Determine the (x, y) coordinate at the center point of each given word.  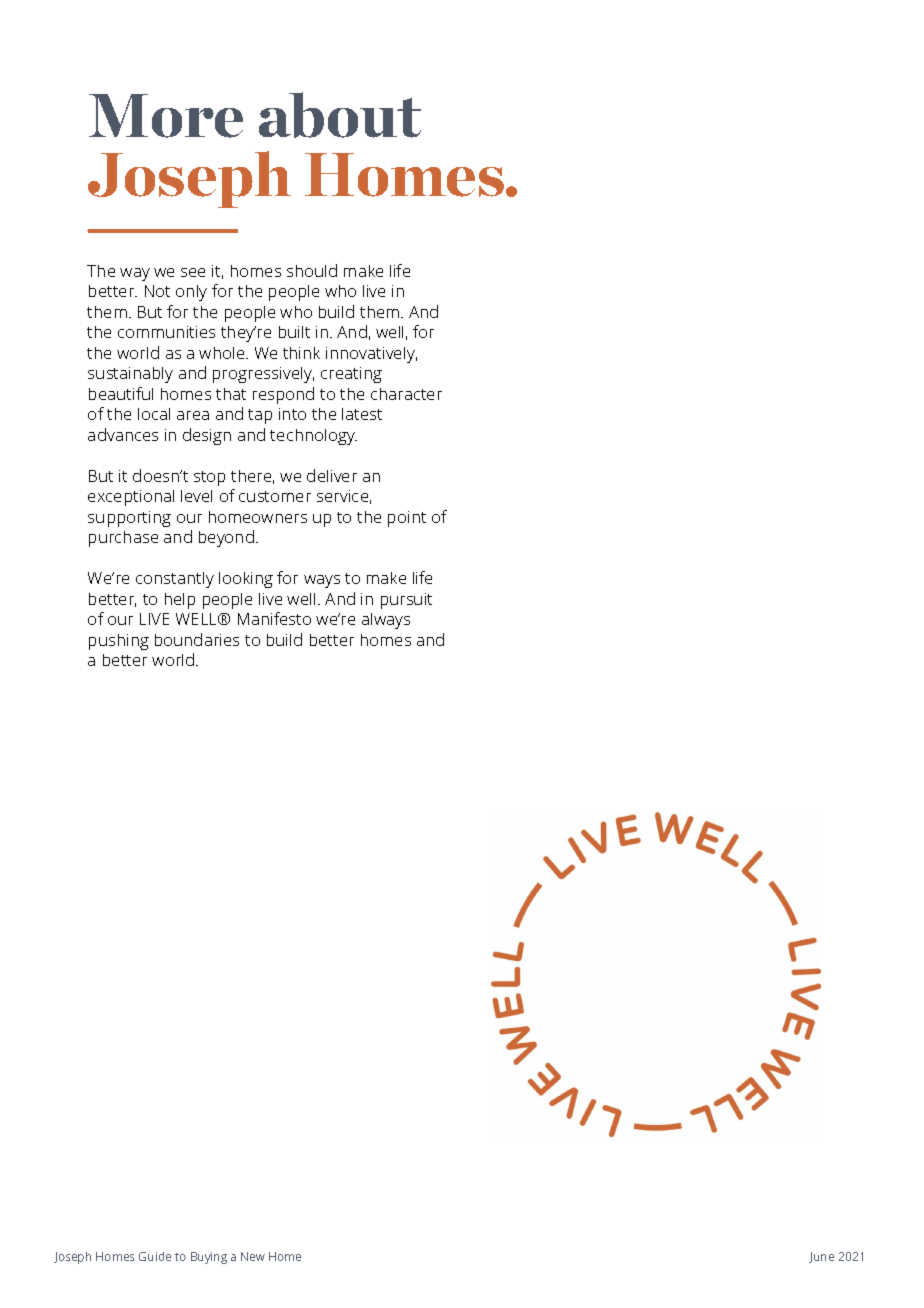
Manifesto (274, 618)
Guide (155, 1256)
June (821, 1257)
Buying (209, 1258)
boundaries (197, 639)
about (340, 115)
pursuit (406, 601)
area (193, 415)
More (166, 116)
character (406, 394)
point (407, 519)
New (253, 1256)
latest (362, 414)
